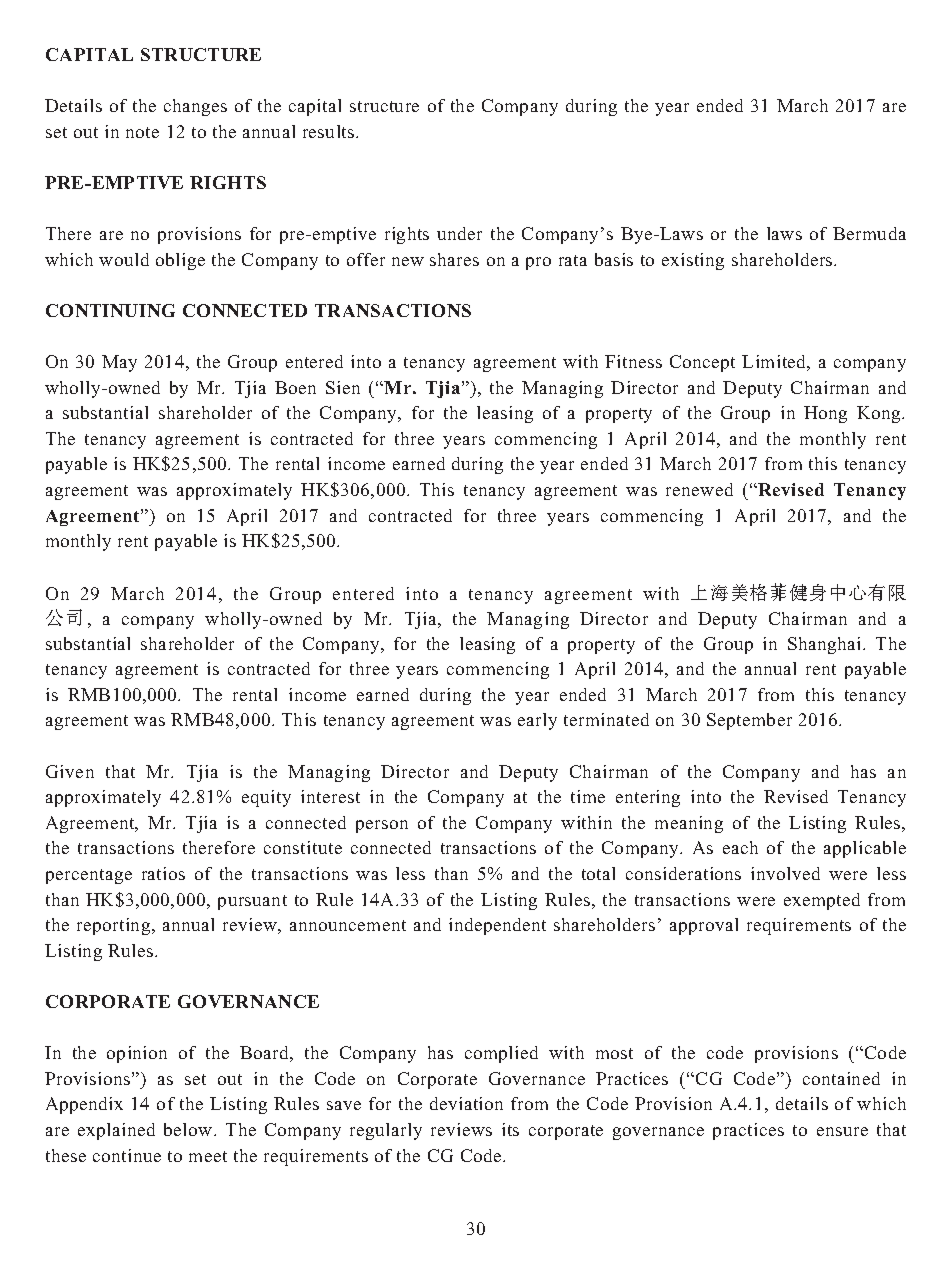 This image has height=1270, width=952. I want to click on Bermuda, so click(869, 233).
